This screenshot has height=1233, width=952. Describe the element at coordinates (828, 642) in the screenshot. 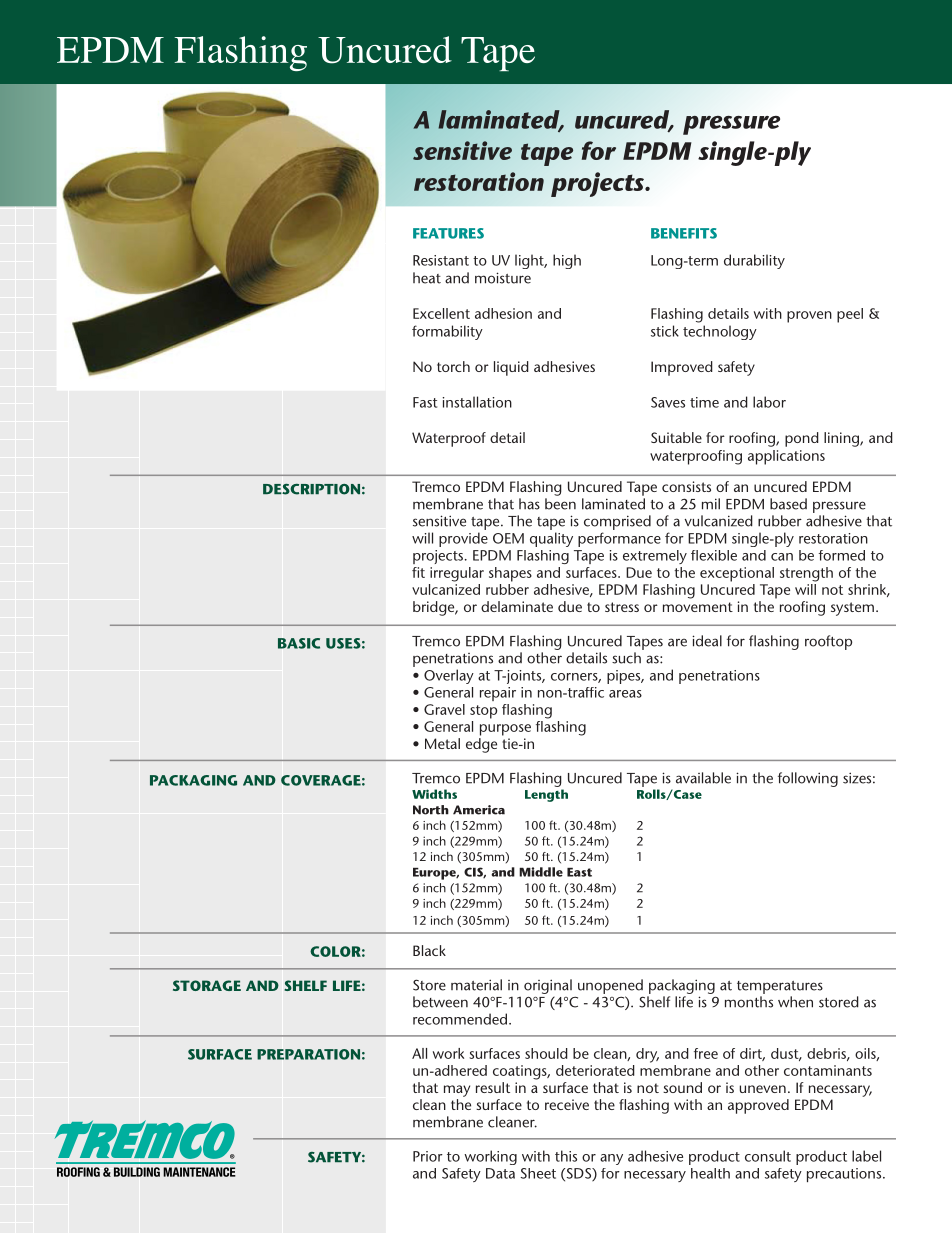

I see `rooftop` at that location.
